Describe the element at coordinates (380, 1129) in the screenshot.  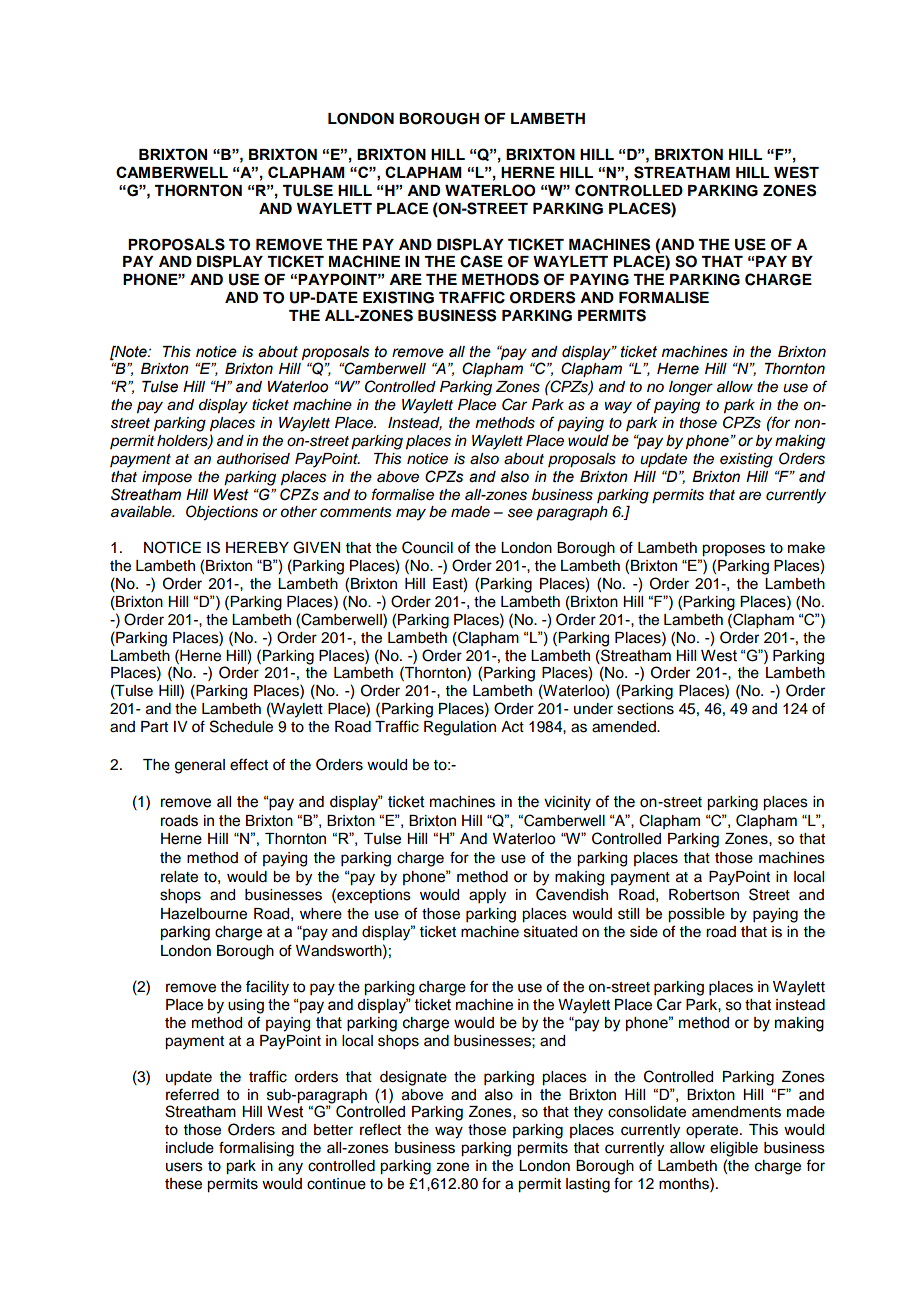
I see `reflect` at that location.
